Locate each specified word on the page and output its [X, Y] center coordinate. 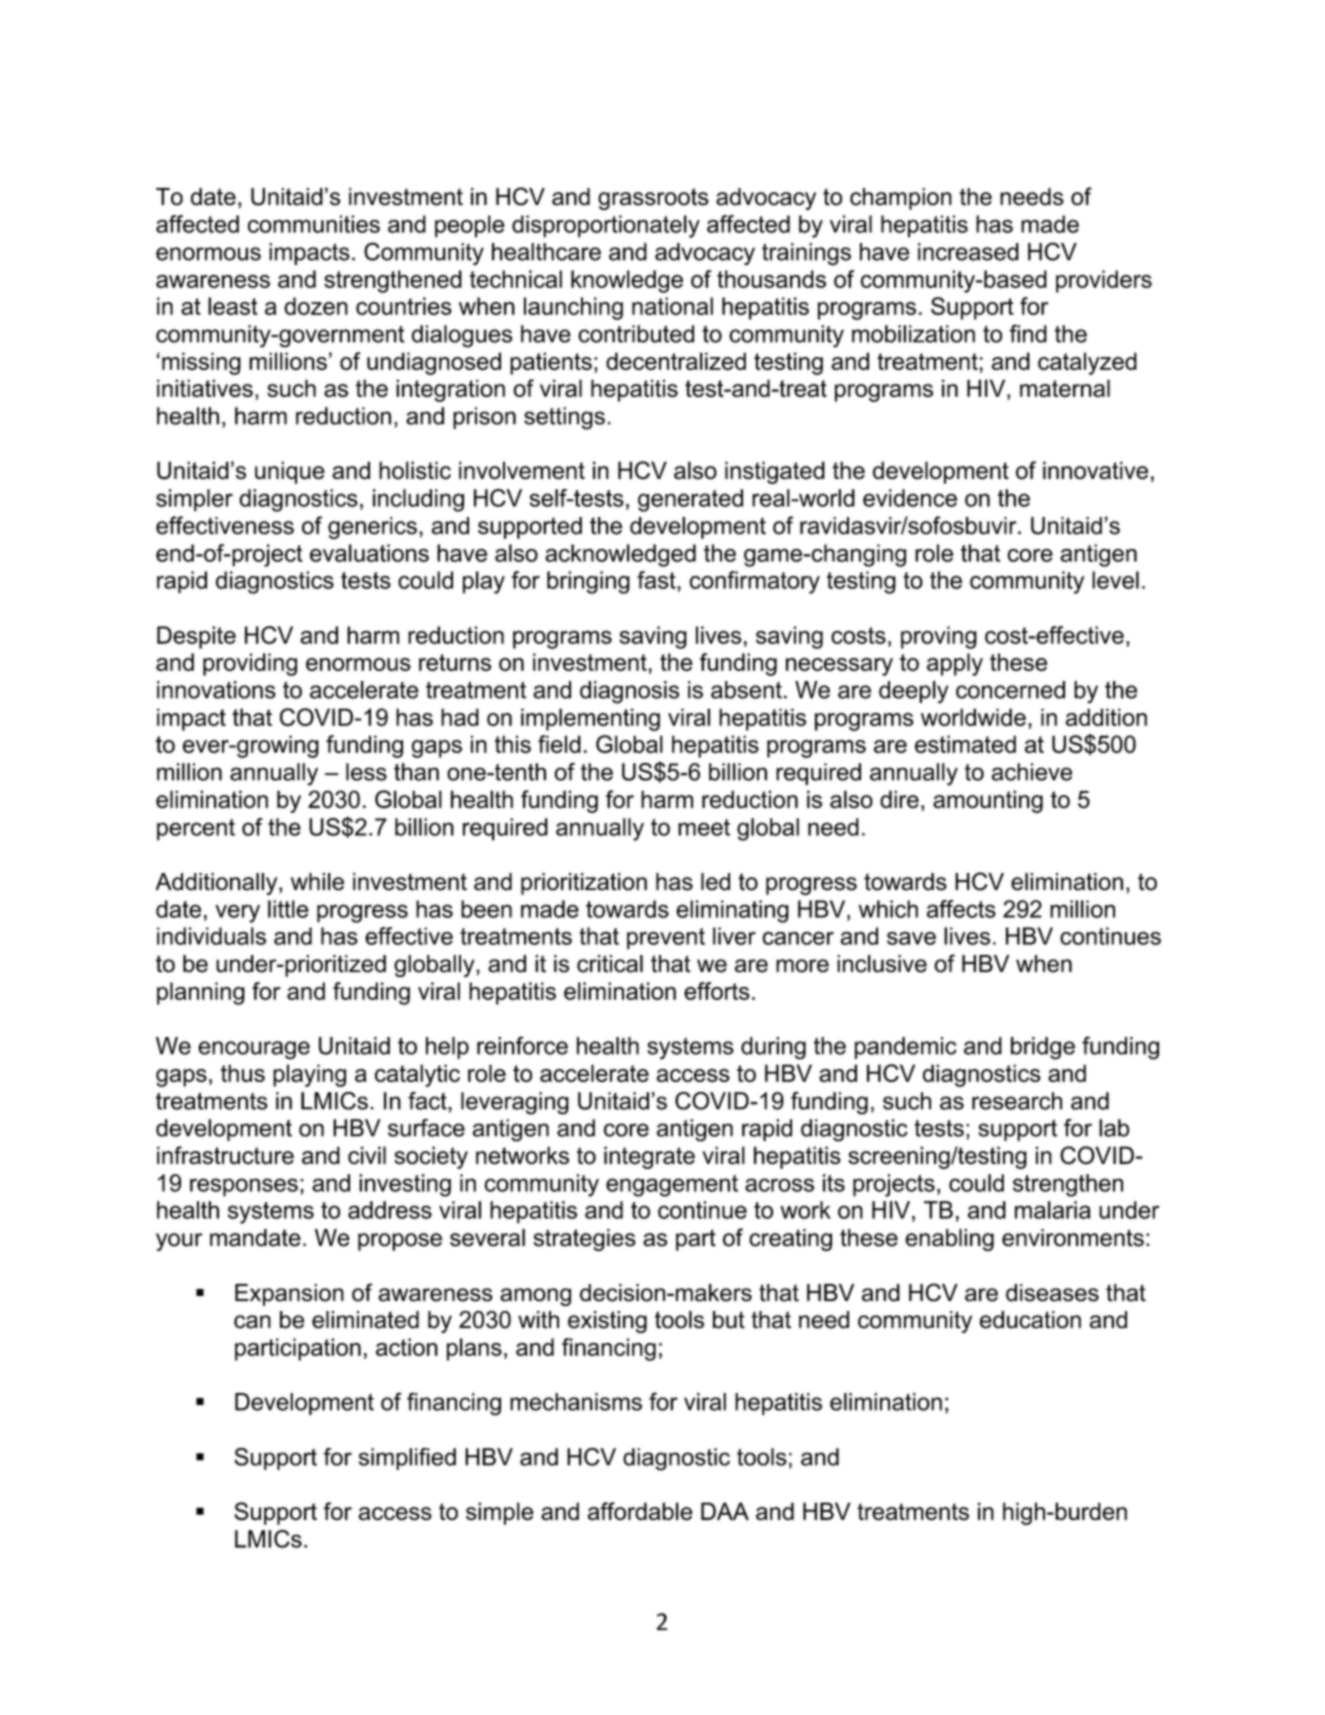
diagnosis [629, 692]
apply [955, 664]
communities [314, 224]
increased [968, 252]
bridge [1043, 1048]
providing [250, 664]
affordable [640, 1511]
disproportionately [606, 226]
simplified [407, 1459]
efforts [717, 991]
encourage [254, 1050]
